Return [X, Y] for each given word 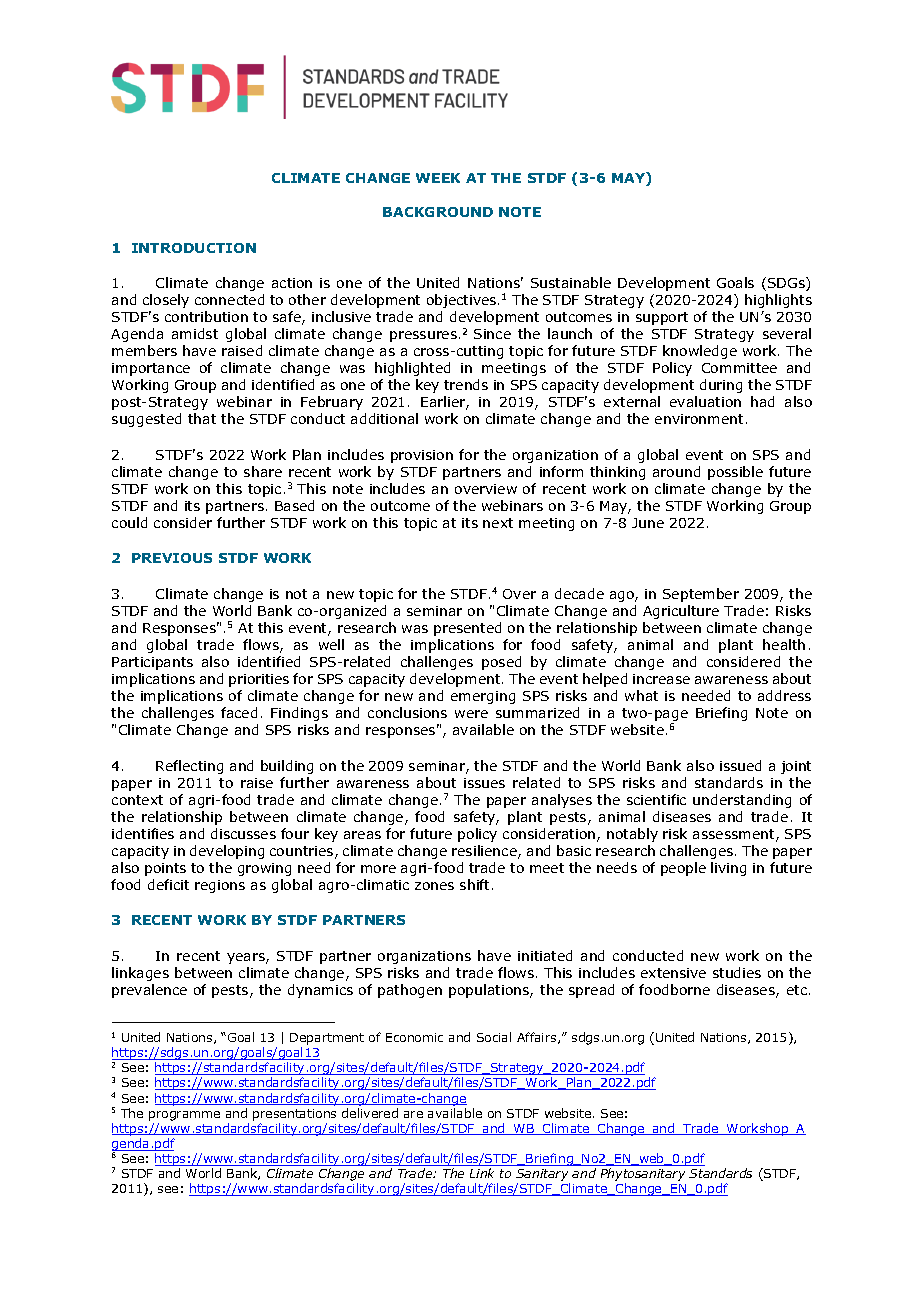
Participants [152, 663]
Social [494, 1037]
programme [184, 1116]
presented [467, 629]
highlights [778, 301]
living [728, 869]
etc [797, 990]
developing [227, 852]
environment [699, 419]
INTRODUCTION [194, 248]
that [202, 418]
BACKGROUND [438, 212]
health [784, 644]
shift [474, 884]
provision [422, 456]
